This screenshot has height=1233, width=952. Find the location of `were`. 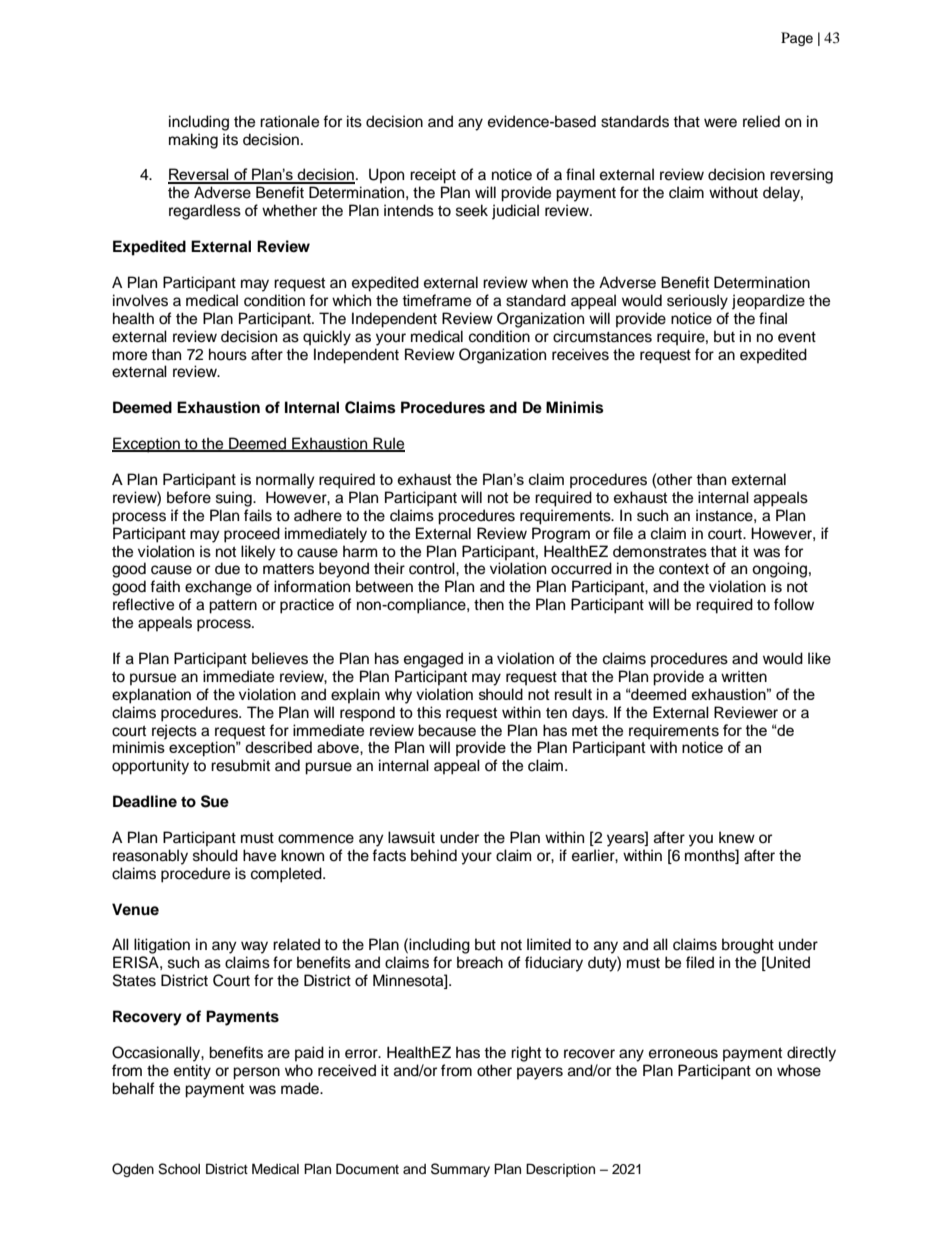

were is located at coordinates (720, 123).
